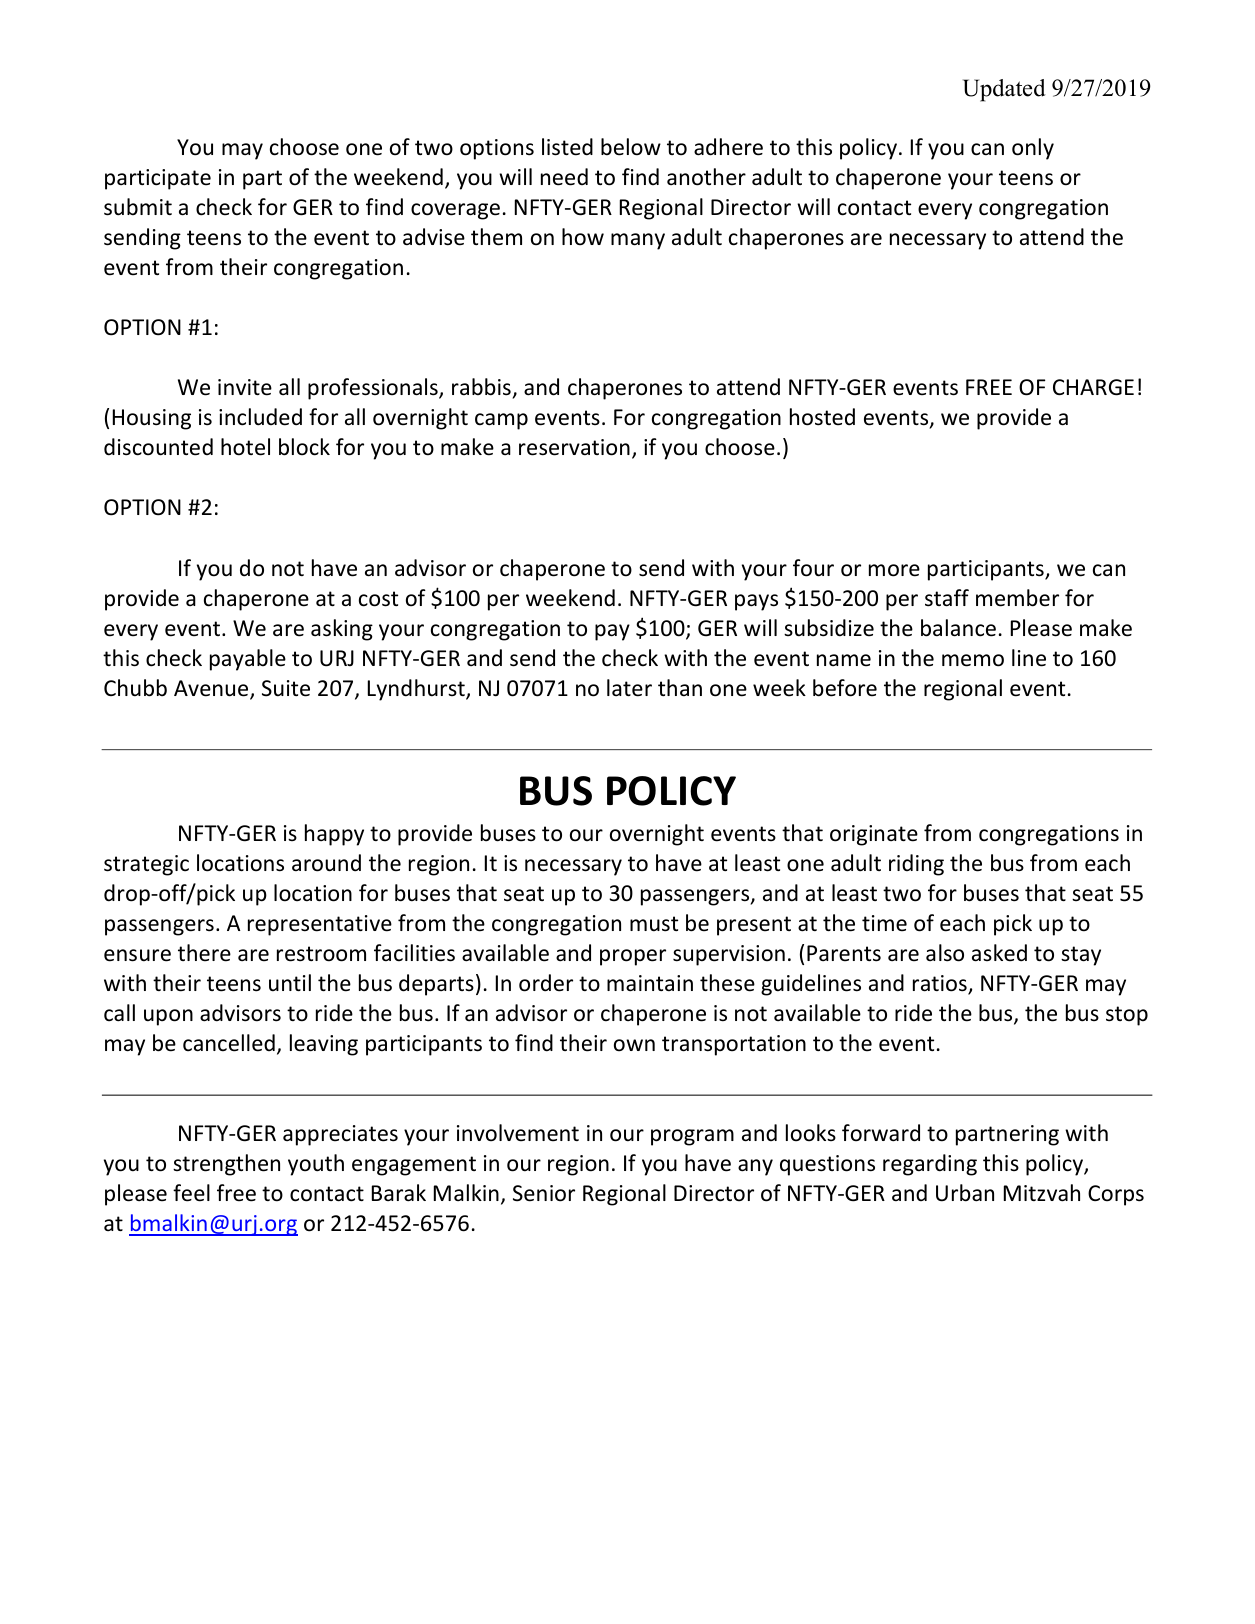 The width and height of the screenshot is (1255, 1624). What do you see at coordinates (692, 1137) in the screenshot?
I see `program` at bounding box center [692, 1137].
